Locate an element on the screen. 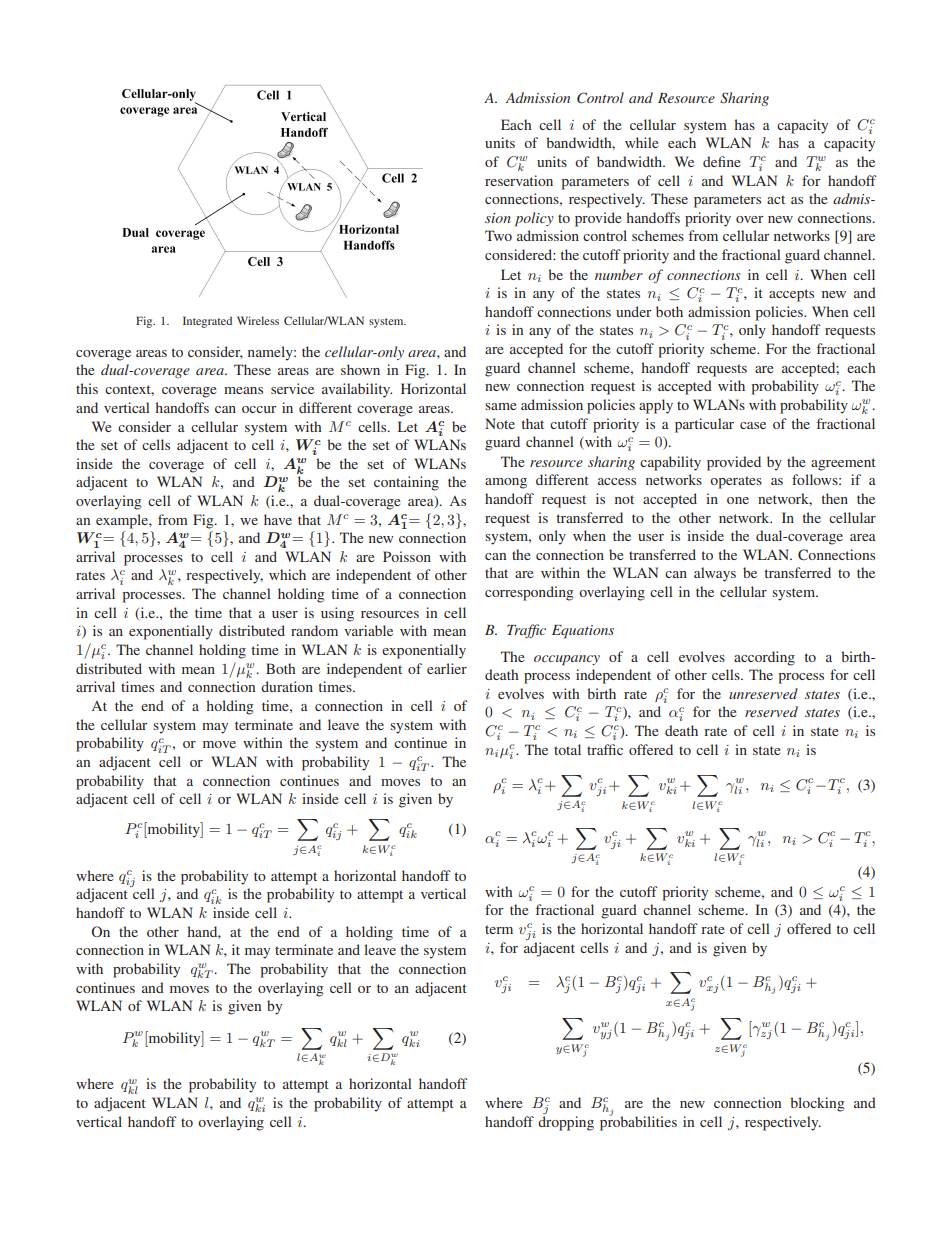  Wireless is located at coordinates (258, 320).
